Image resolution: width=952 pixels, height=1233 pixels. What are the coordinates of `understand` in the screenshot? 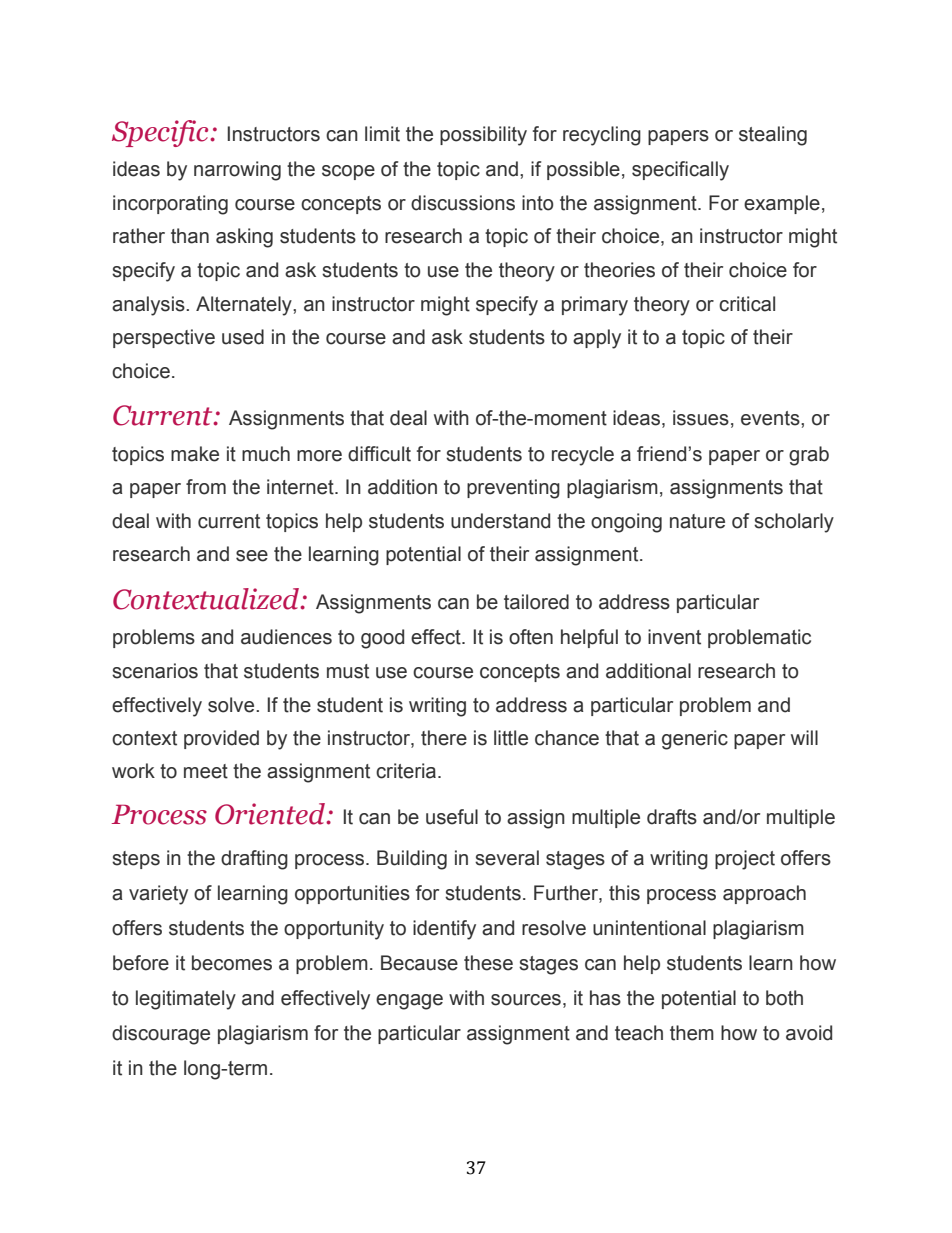 It's located at (500, 521).
